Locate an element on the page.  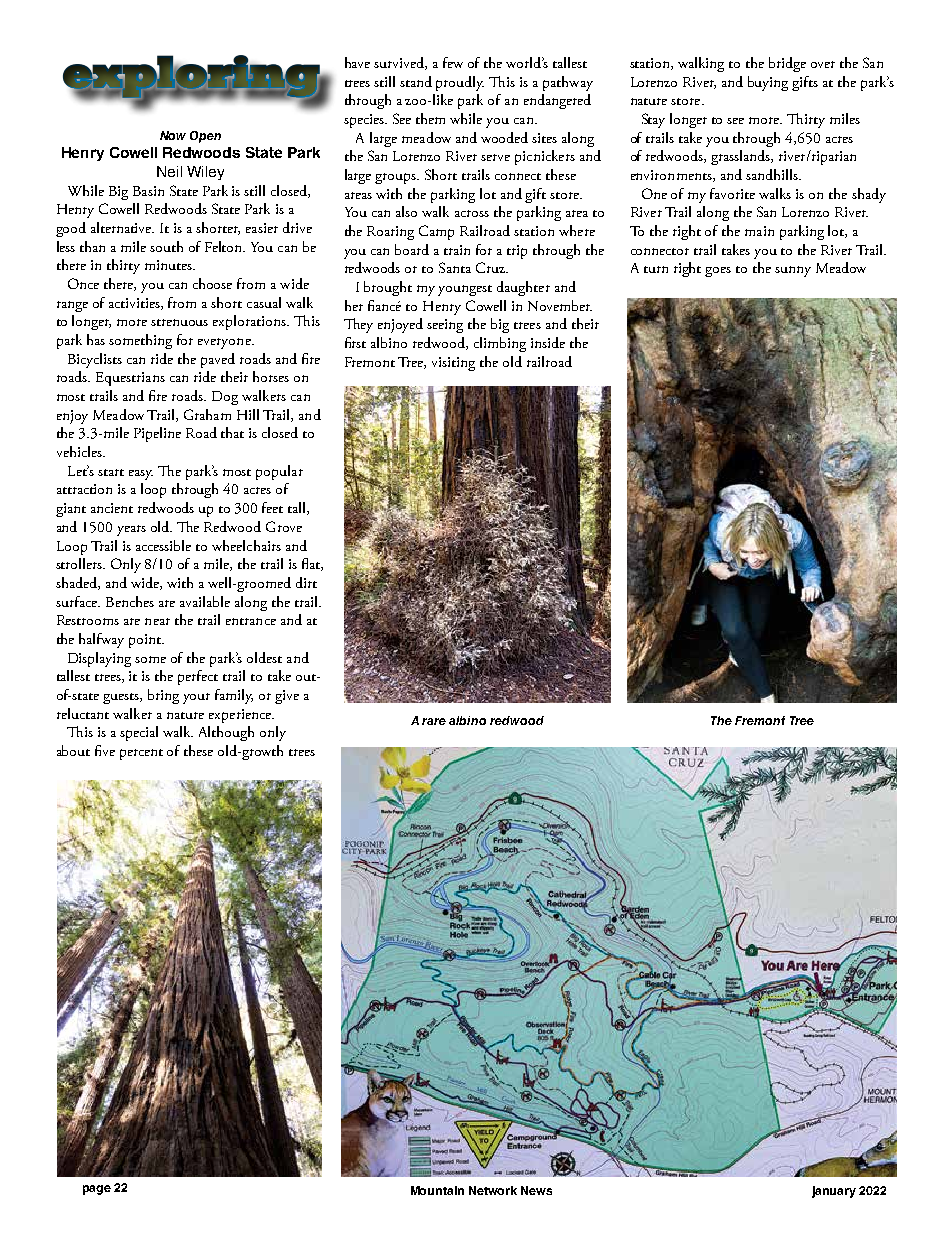
give is located at coordinates (287, 697).
